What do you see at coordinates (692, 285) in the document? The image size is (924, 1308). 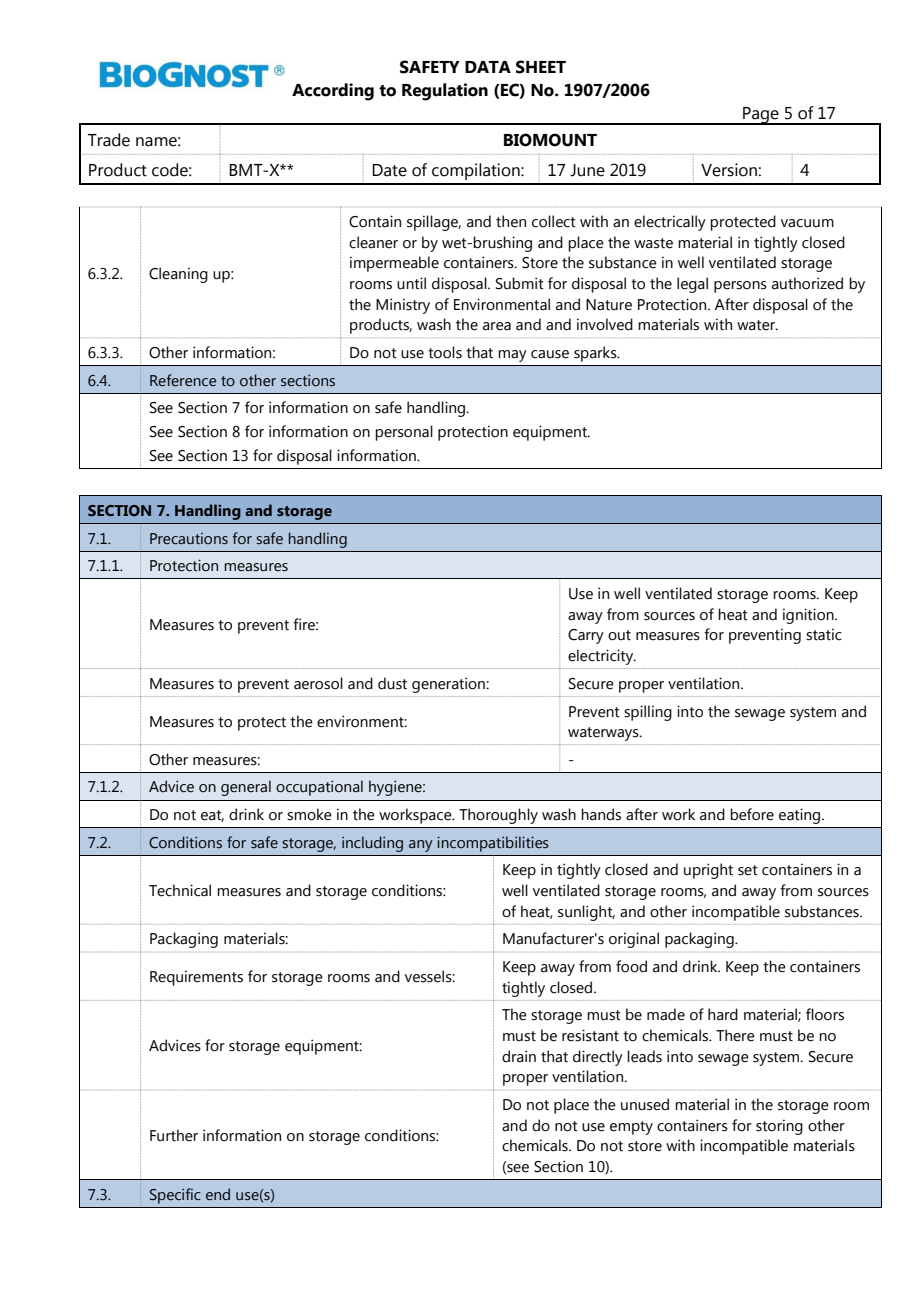 I see `legal` at bounding box center [692, 285].
